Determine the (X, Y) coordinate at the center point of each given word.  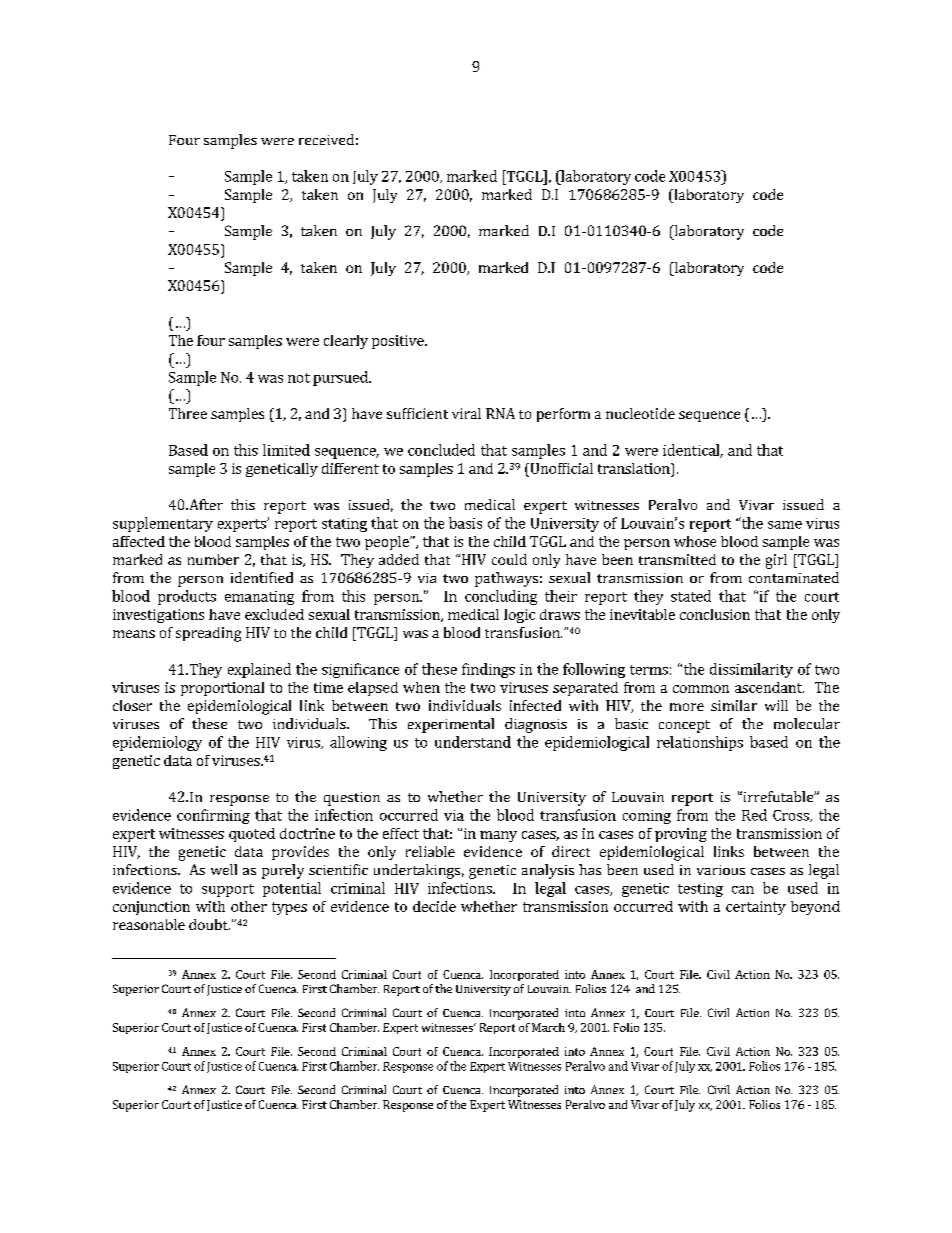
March (548, 1027)
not (299, 378)
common (701, 689)
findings (488, 670)
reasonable (149, 924)
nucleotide (640, 413)
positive (399, 342)
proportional (222, 689)
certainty (756, 908)
